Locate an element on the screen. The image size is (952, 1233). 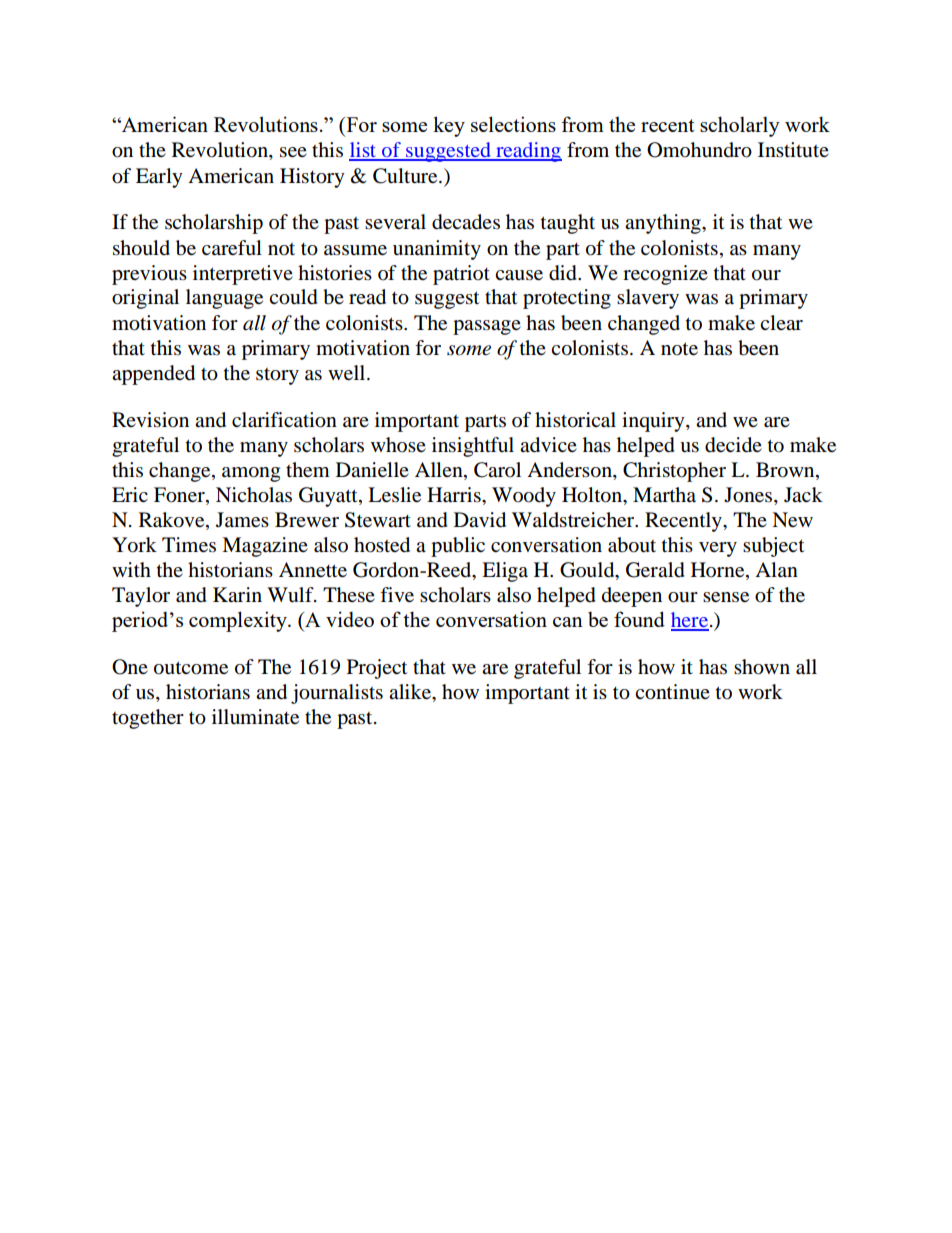
scholarly is located at coordinates (740, 126).
